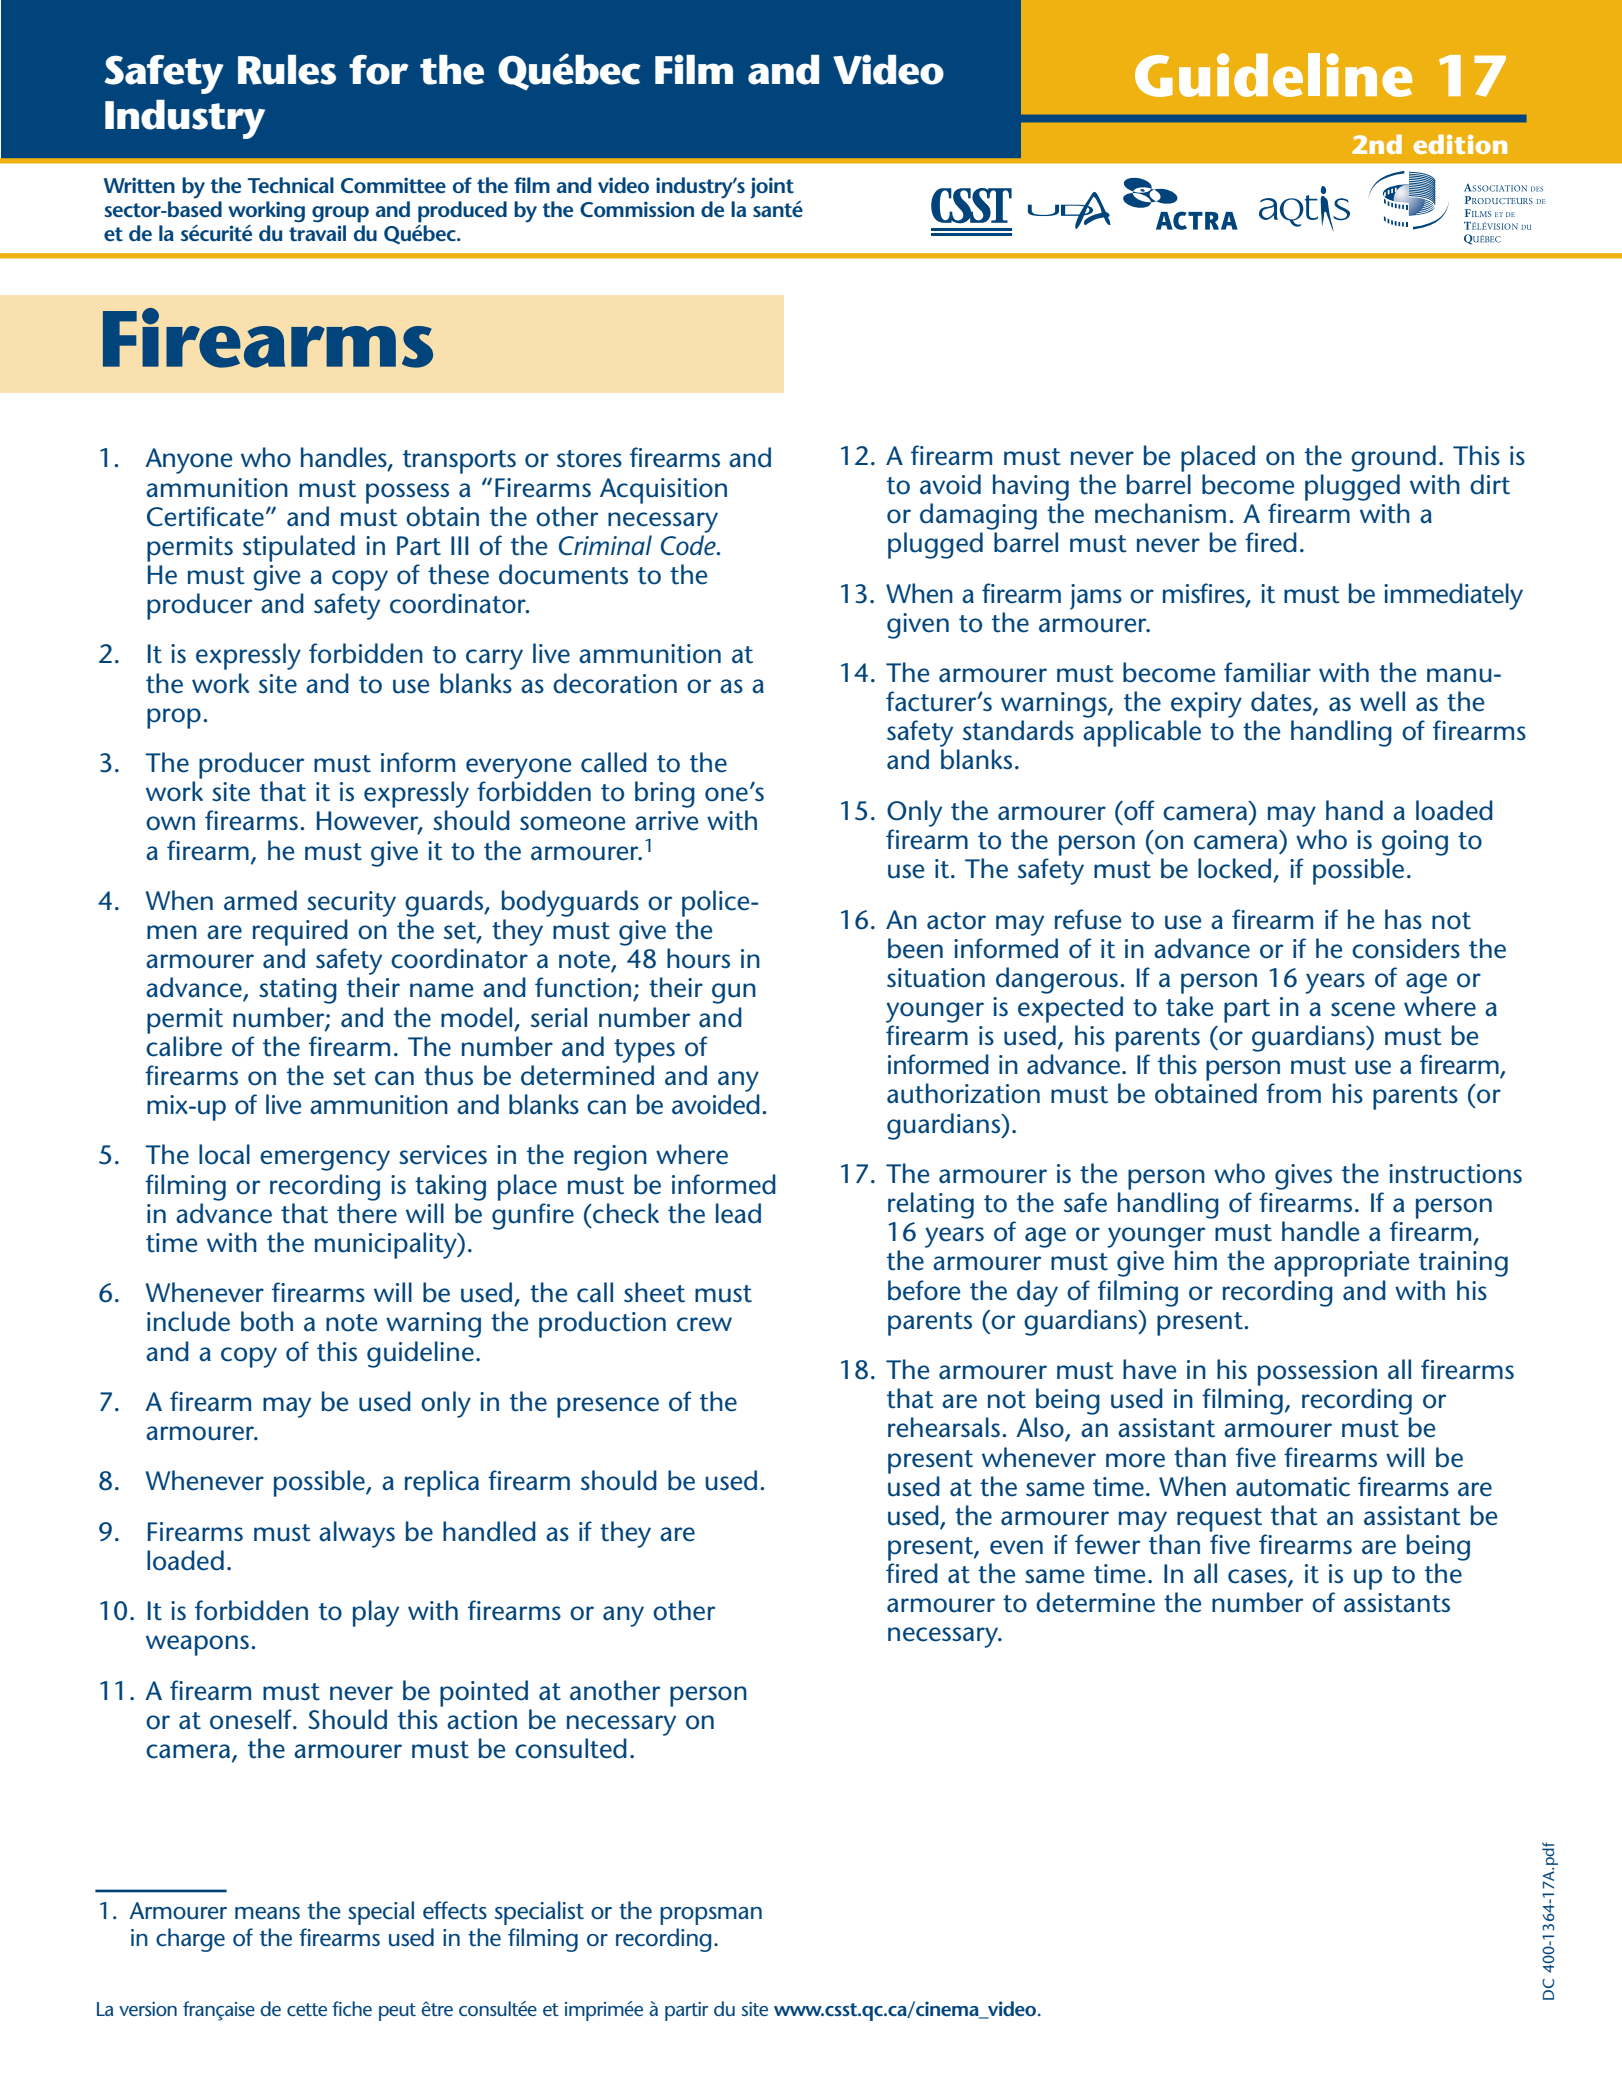 This document has height=2099, width=1622. Describe the element at coordinates (1460, 144) in the document. I see `edition` at that location.
